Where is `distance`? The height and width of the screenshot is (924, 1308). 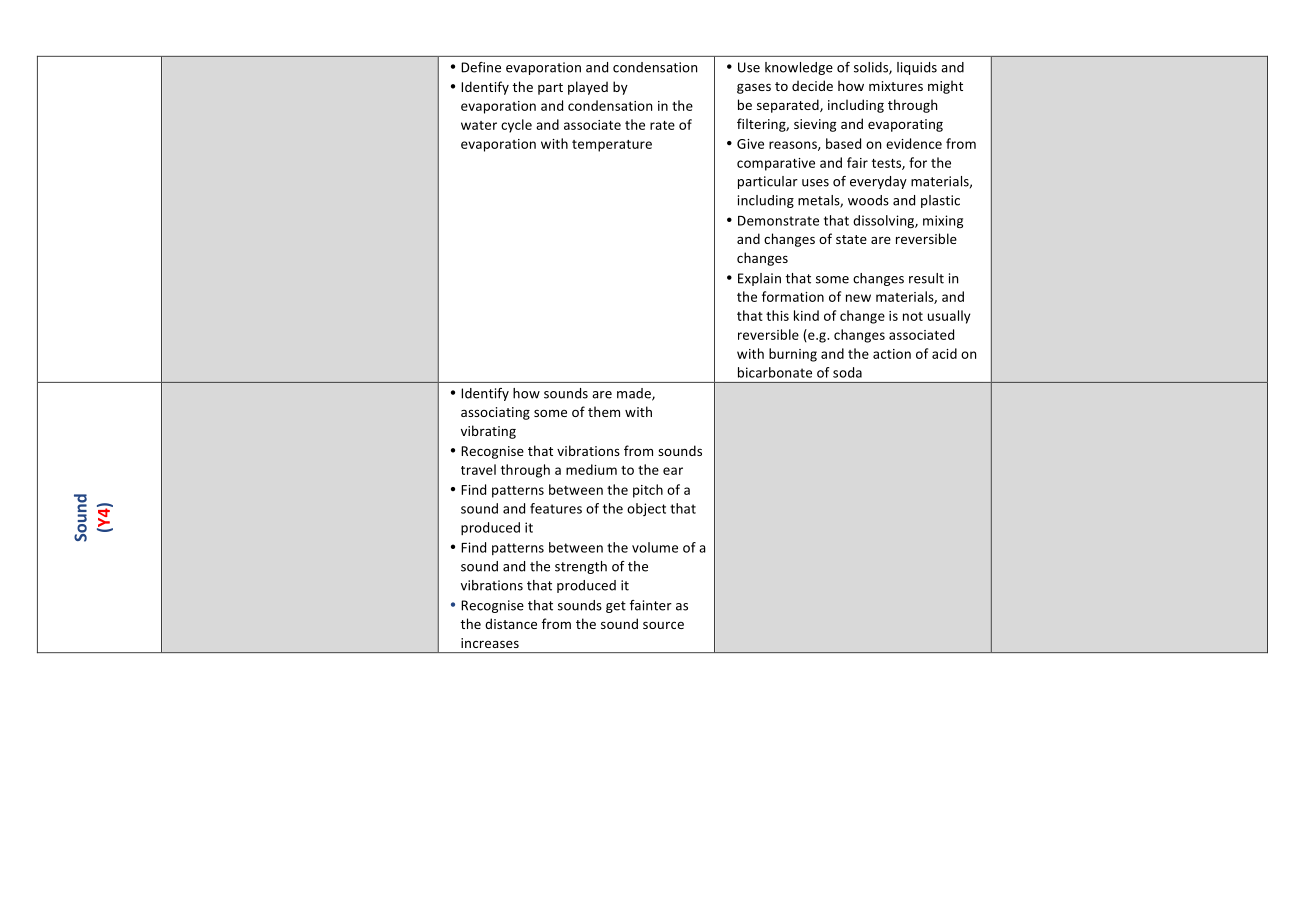
distance is located at coordinates (511, 623).
